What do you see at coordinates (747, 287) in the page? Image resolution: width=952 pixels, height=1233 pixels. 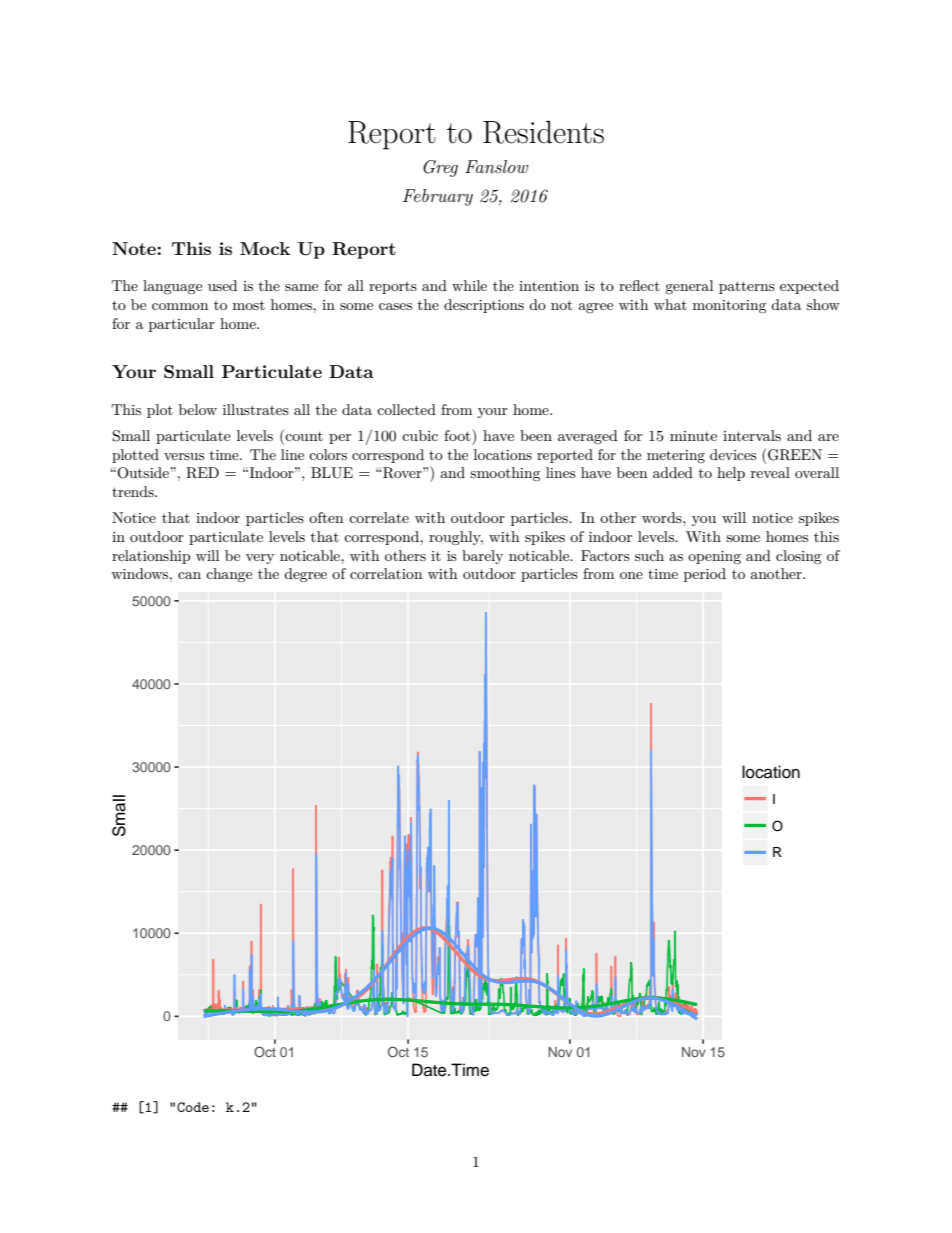 I see `patterns` at bounding box center [747, 287].
